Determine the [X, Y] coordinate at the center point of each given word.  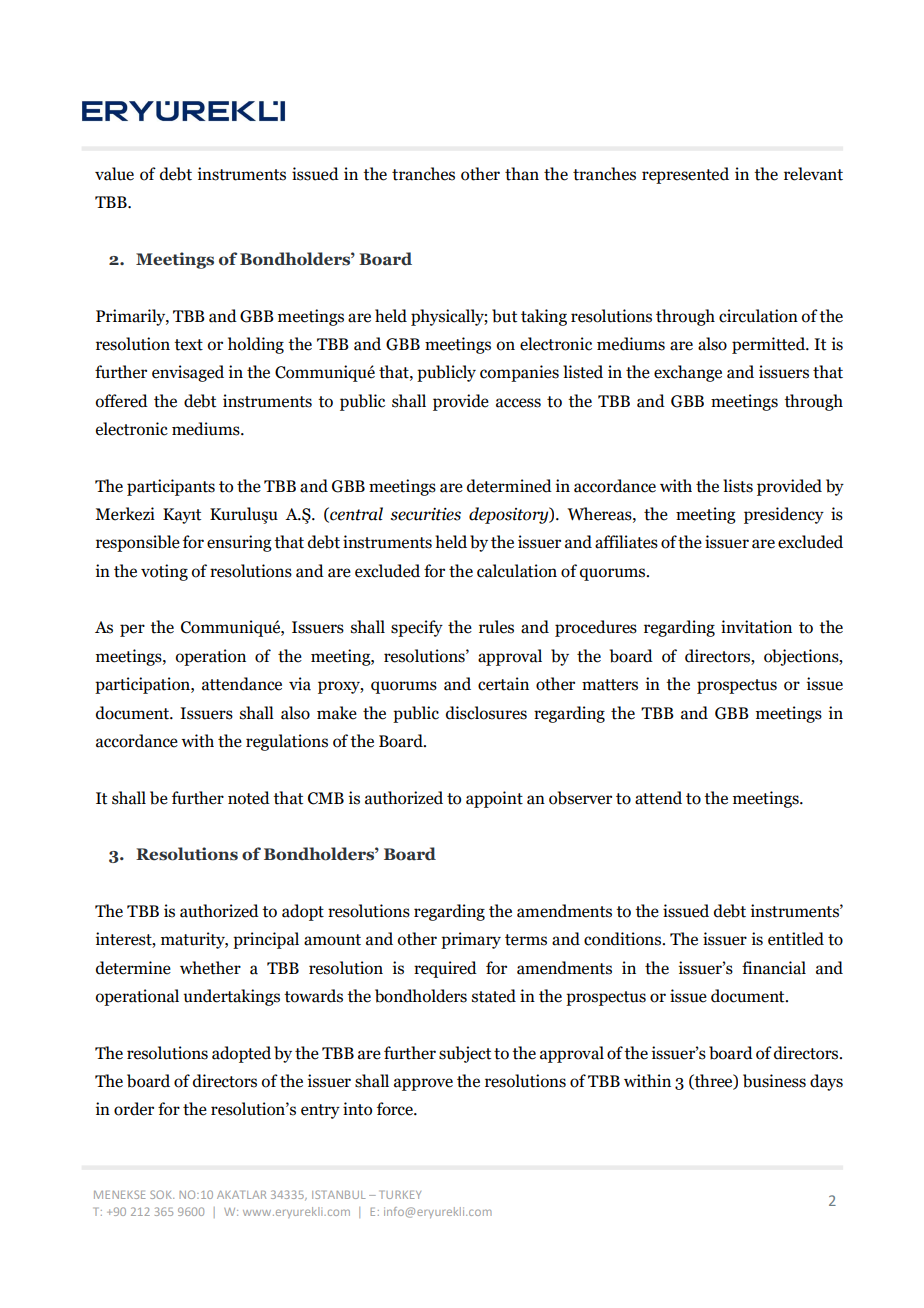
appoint [494, 799]
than [522, 174]
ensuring [239, 543]
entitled [796, 939]
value [114, 174]
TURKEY [401, 1195]
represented [685, 175]
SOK [162, 1194]
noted [249, 798]
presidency [784, 515]
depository [510, 515]
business [774, 1081]
